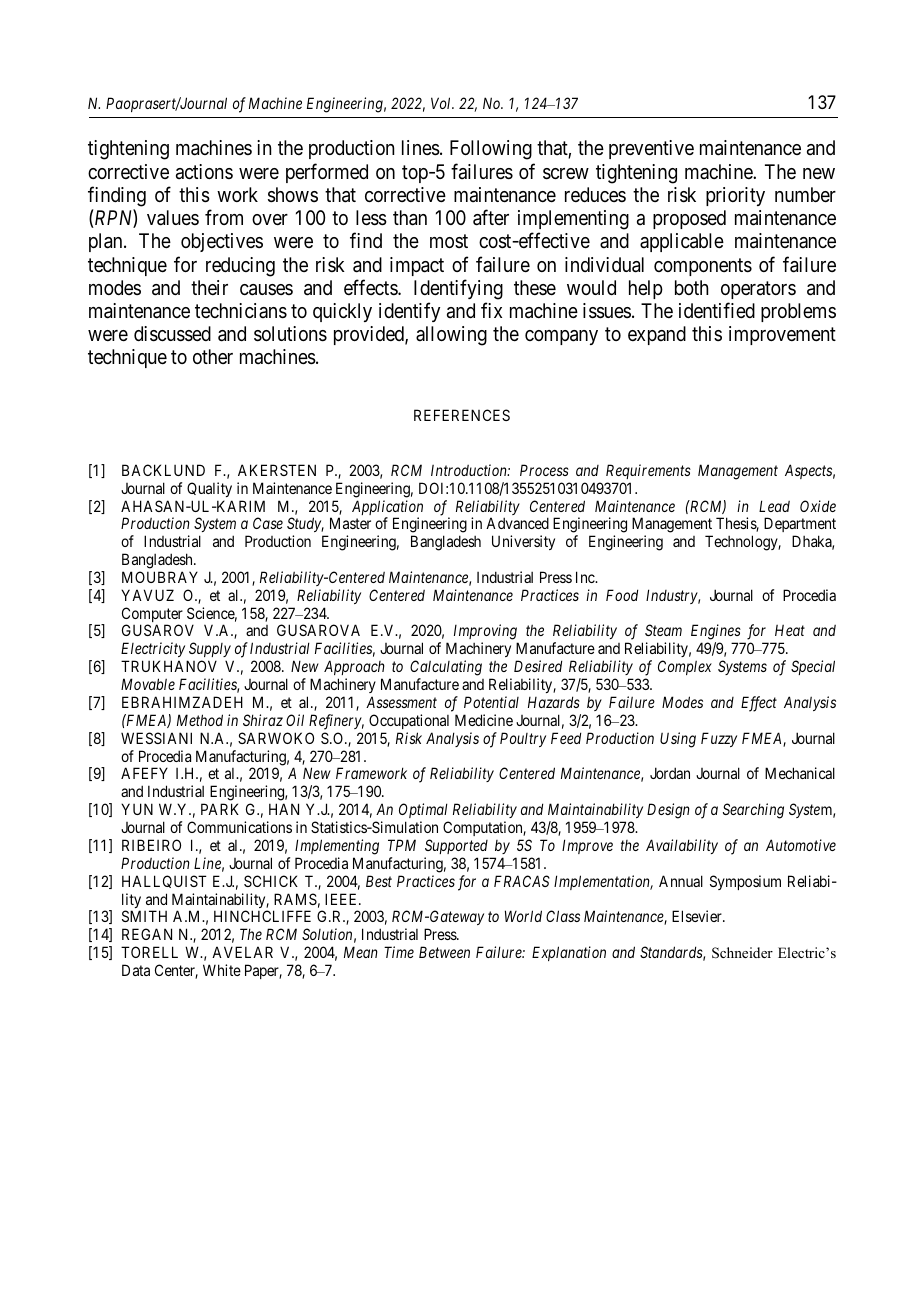  I want to click on Complex, so click(685, 667).
